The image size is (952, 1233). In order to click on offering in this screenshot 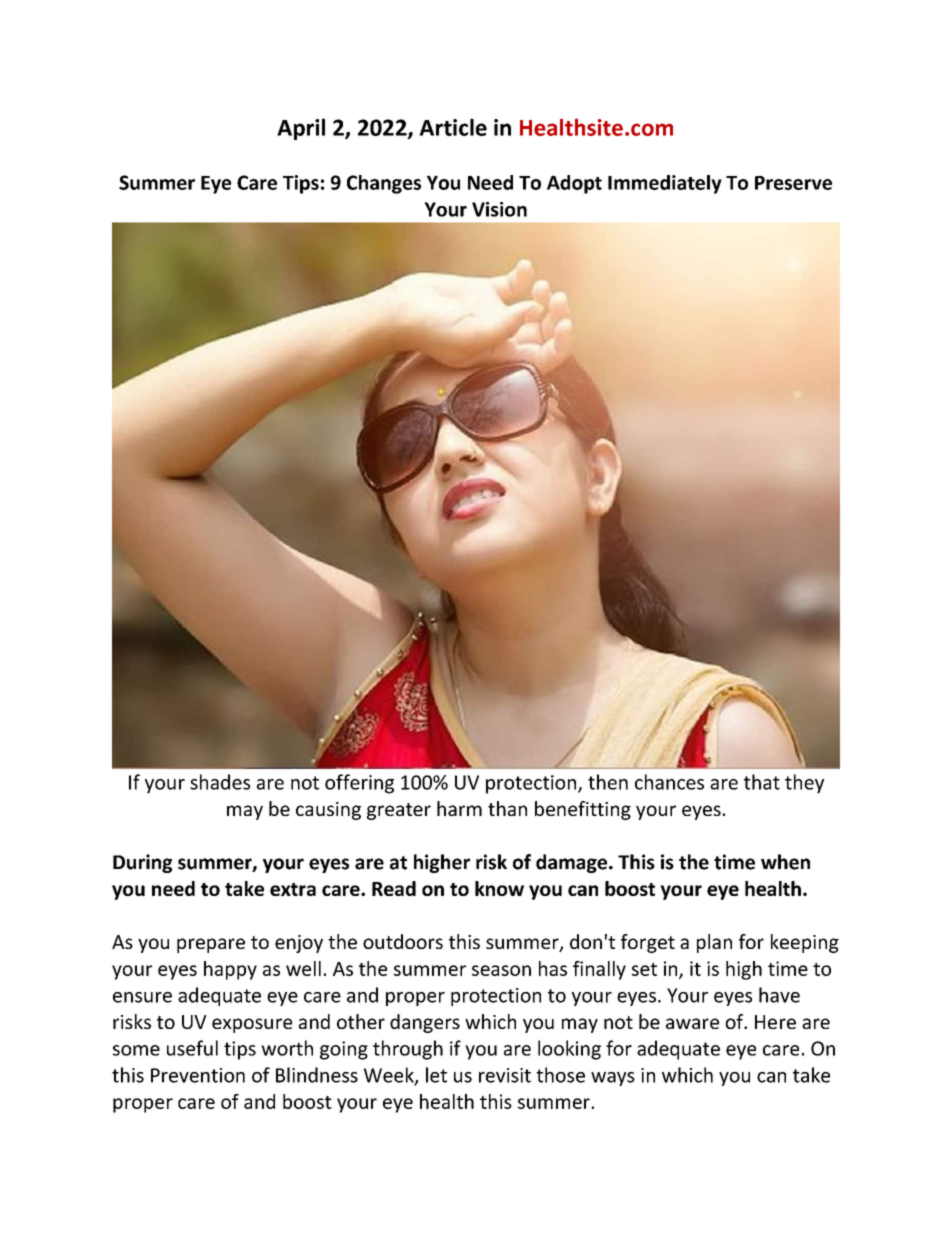, I will do `click(359, 784)`.
